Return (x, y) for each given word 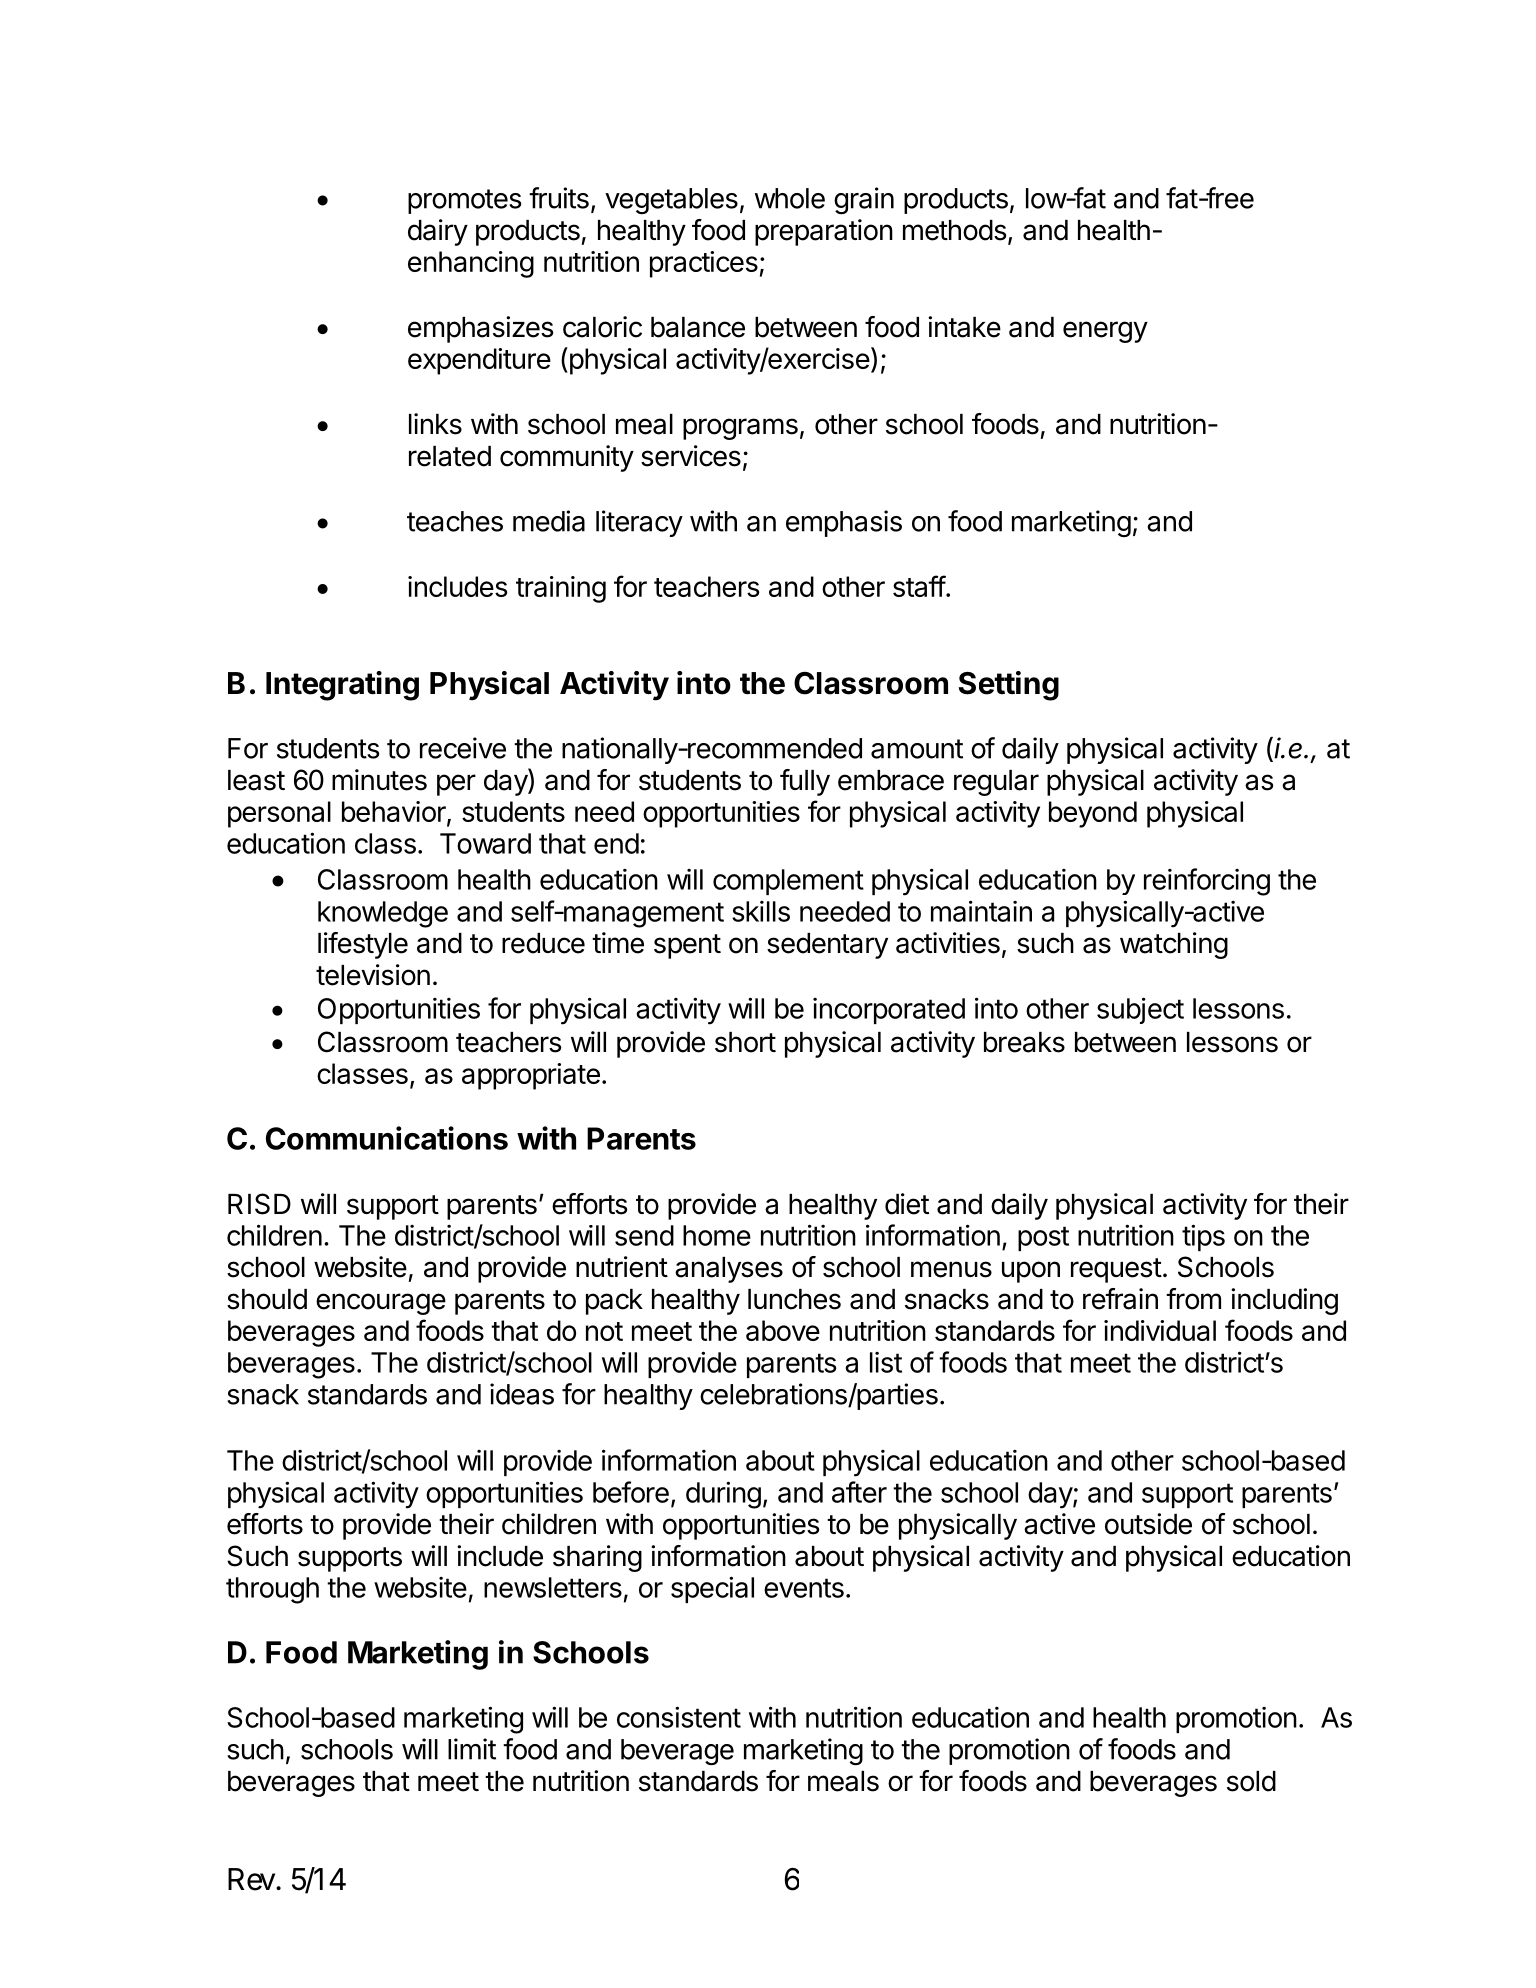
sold (1251, 1781)
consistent (679, 1717)
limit (472, 1749)
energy (1105, 332)
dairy (438, 232)
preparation (824, 232)
